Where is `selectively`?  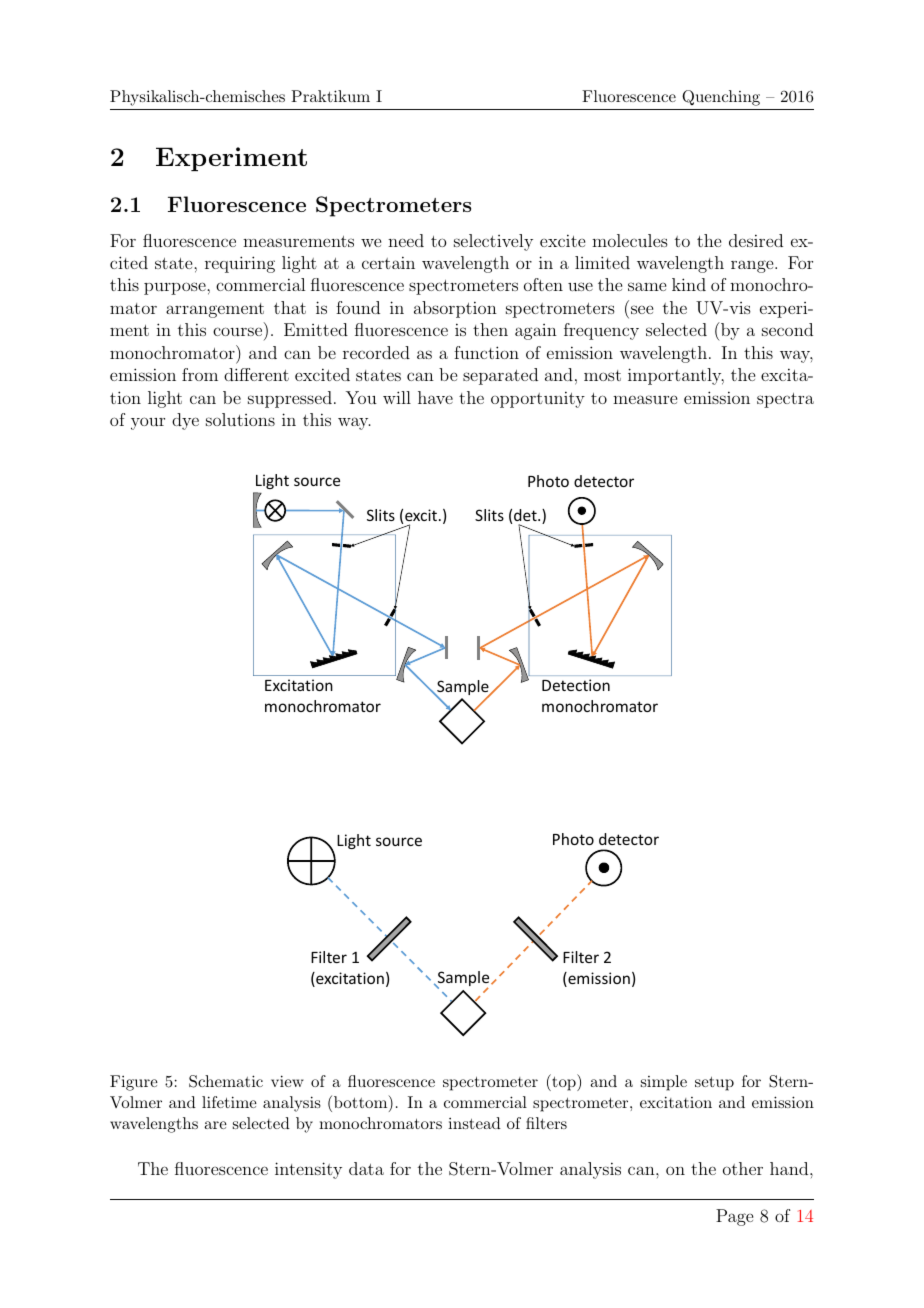 selectively is located at coordinates (493, 242).
